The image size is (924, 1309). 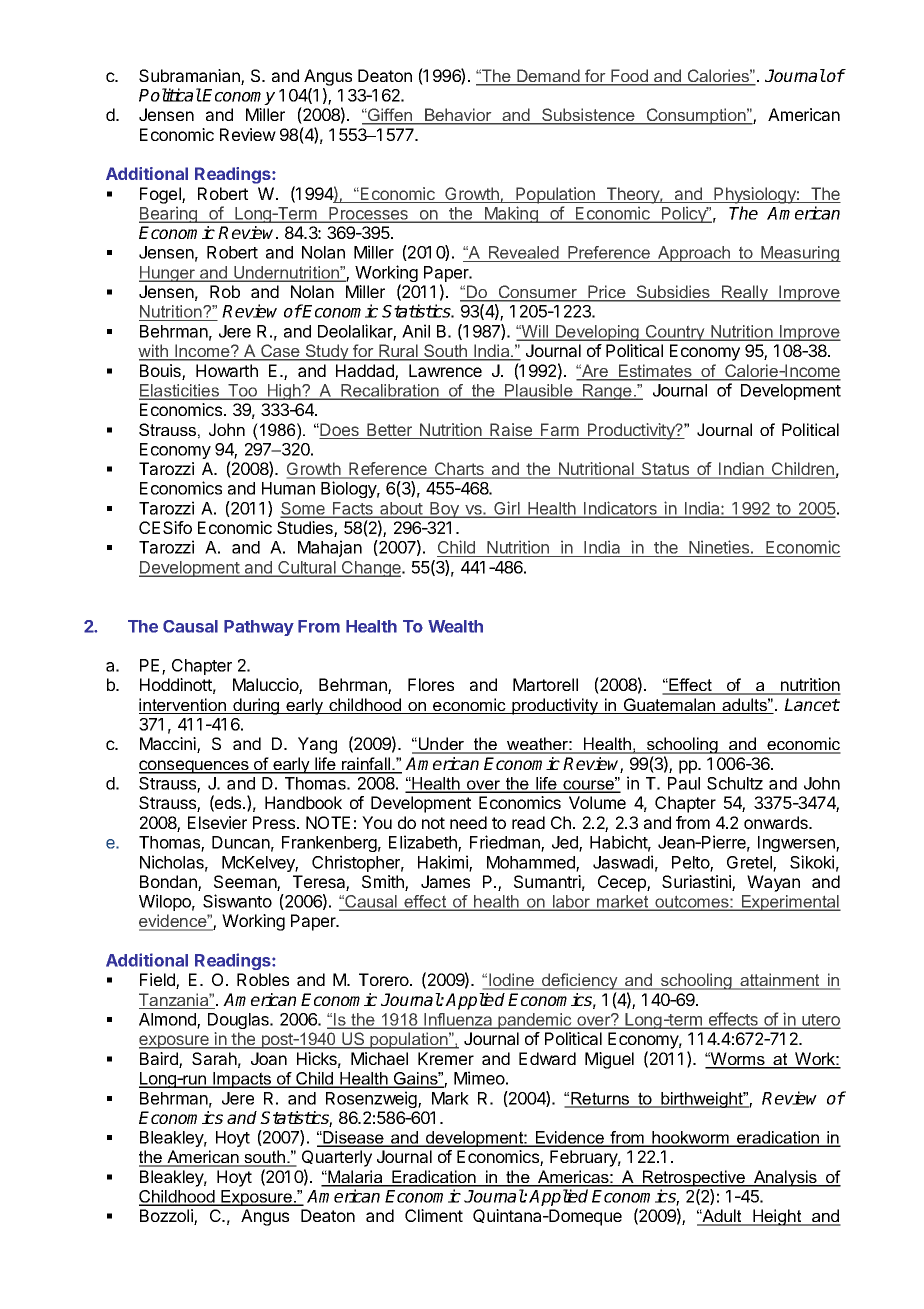 I want to click on Lancet, so click(x=812, y=704).
